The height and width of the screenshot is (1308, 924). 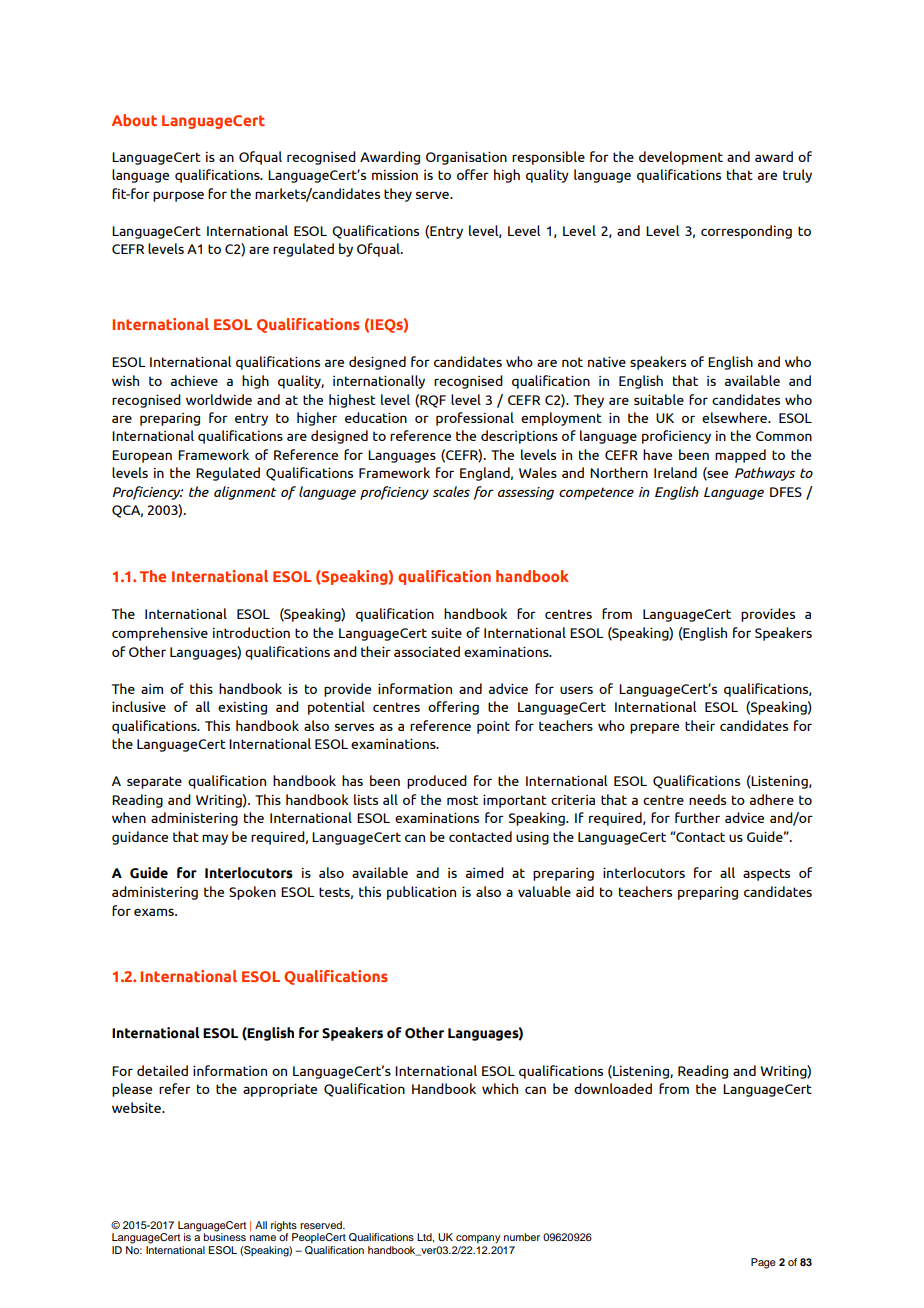 I want to click on professional, so click(x=475, y=419).
